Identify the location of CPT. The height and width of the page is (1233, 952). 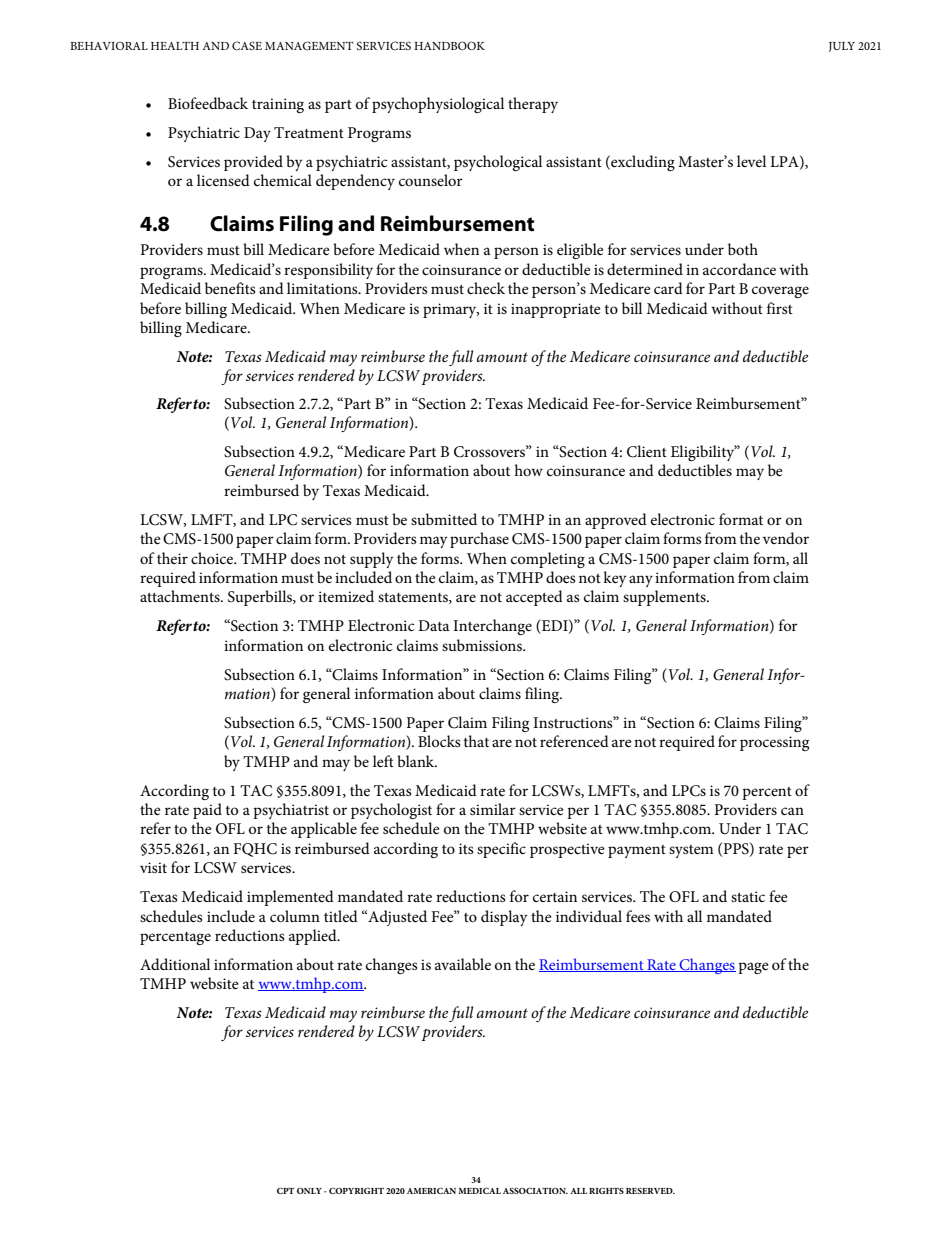
(285, 1191).
